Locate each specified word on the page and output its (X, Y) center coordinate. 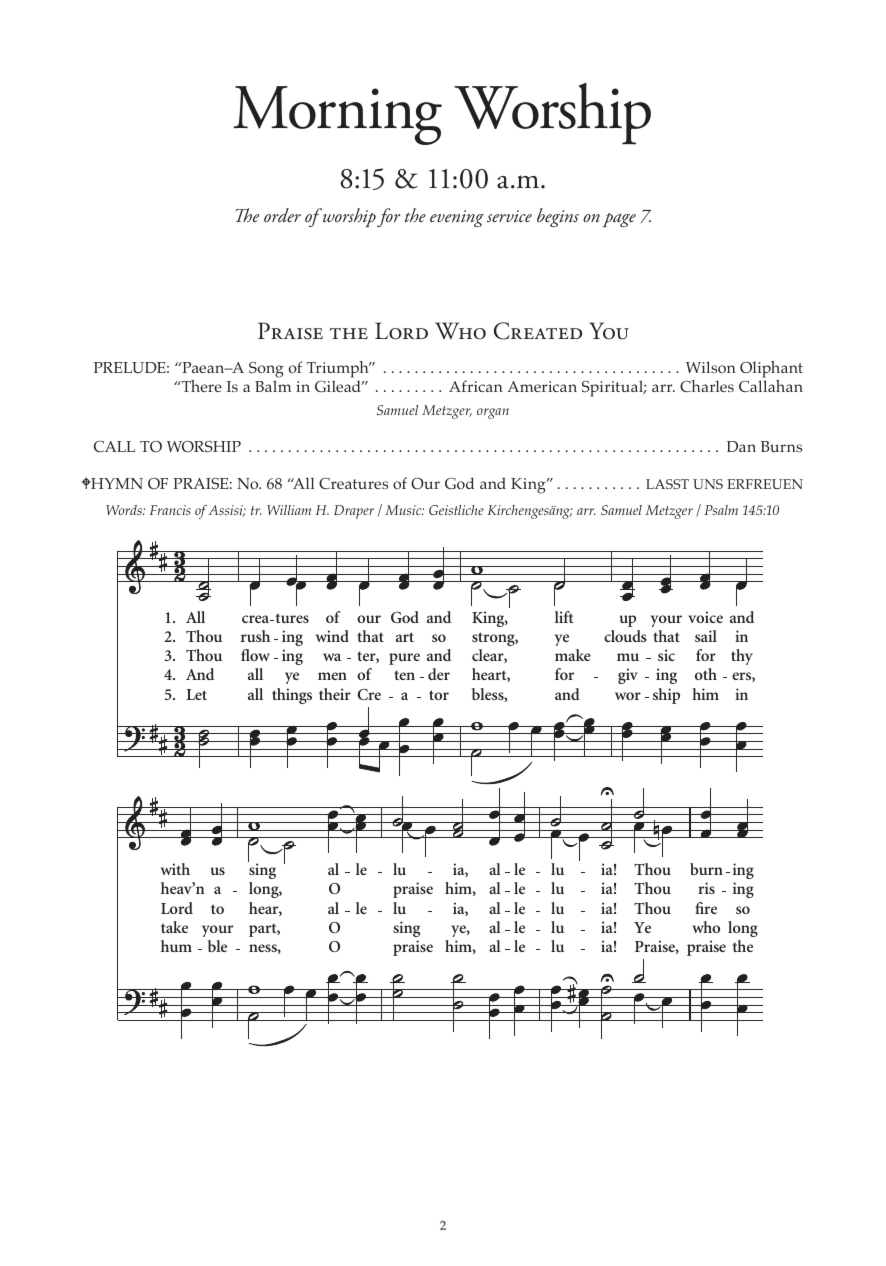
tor (439, 695)
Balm (273, 386)
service (509, 216)
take (174, 927)
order (282, 215)
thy (742, 657)
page (619, 220)
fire (706, 908)
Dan (741, 446)
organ (493, 413)
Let (196, 694)
